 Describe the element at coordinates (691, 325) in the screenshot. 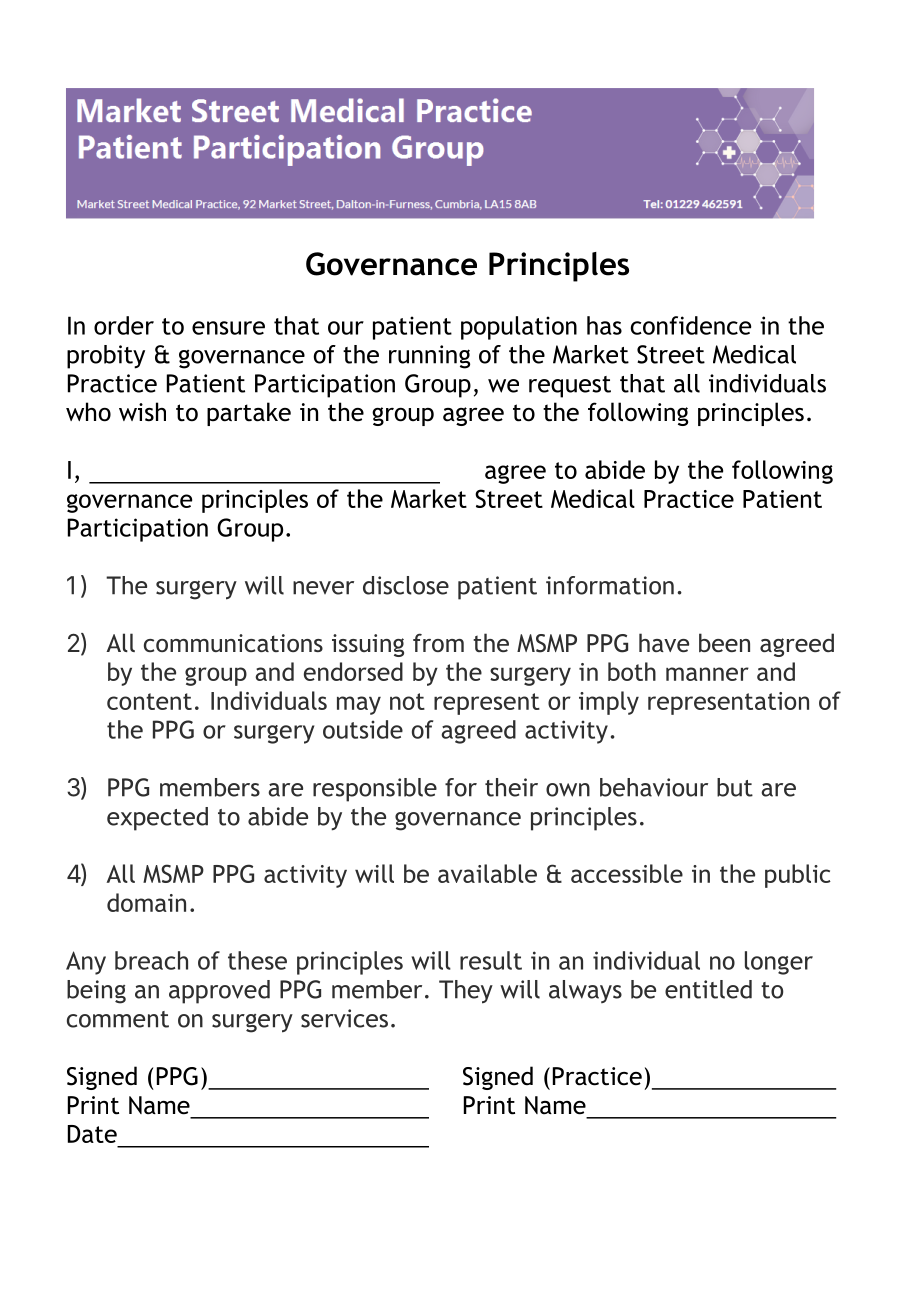

I see `confidence` at that location.
